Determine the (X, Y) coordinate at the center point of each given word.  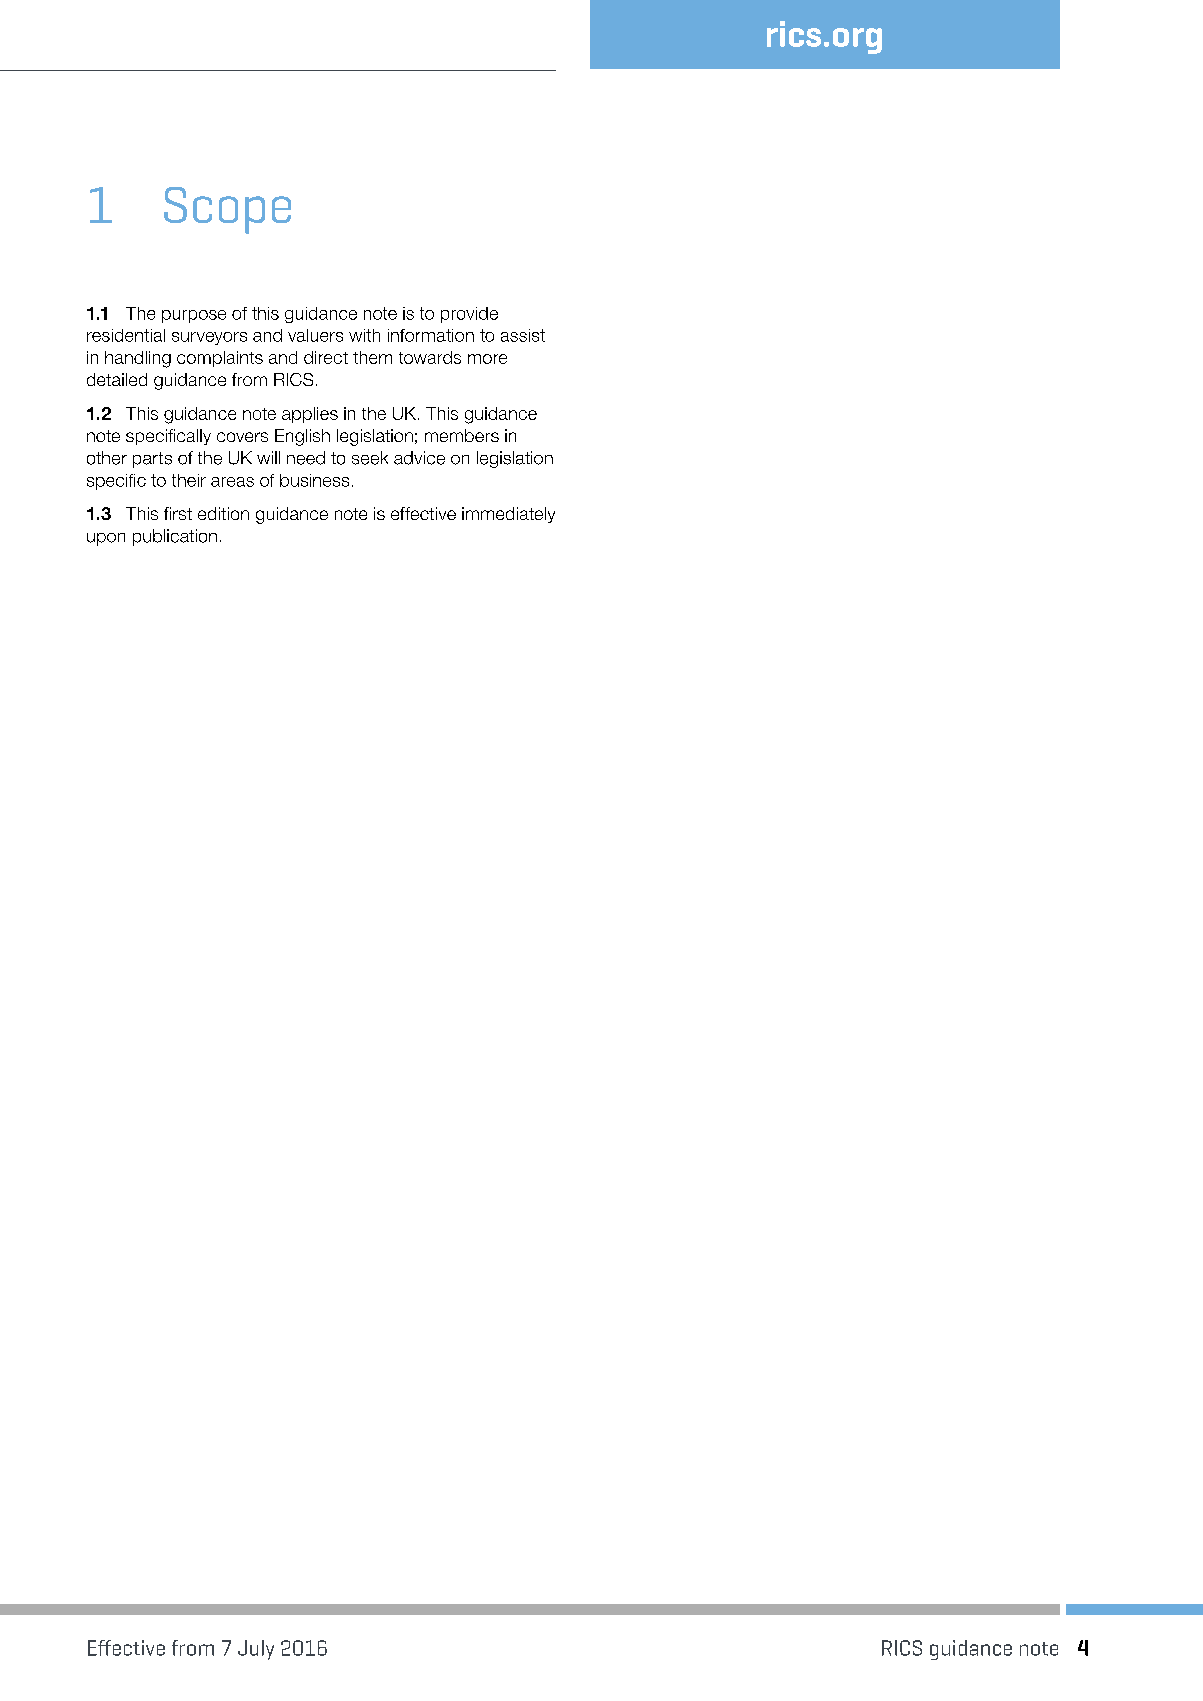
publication (175, 537)
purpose (194, 316)
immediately (508, 515)
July (256, 1650)
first (178, 513)
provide (469, 315)
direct (326, 357)
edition (223, 513)
